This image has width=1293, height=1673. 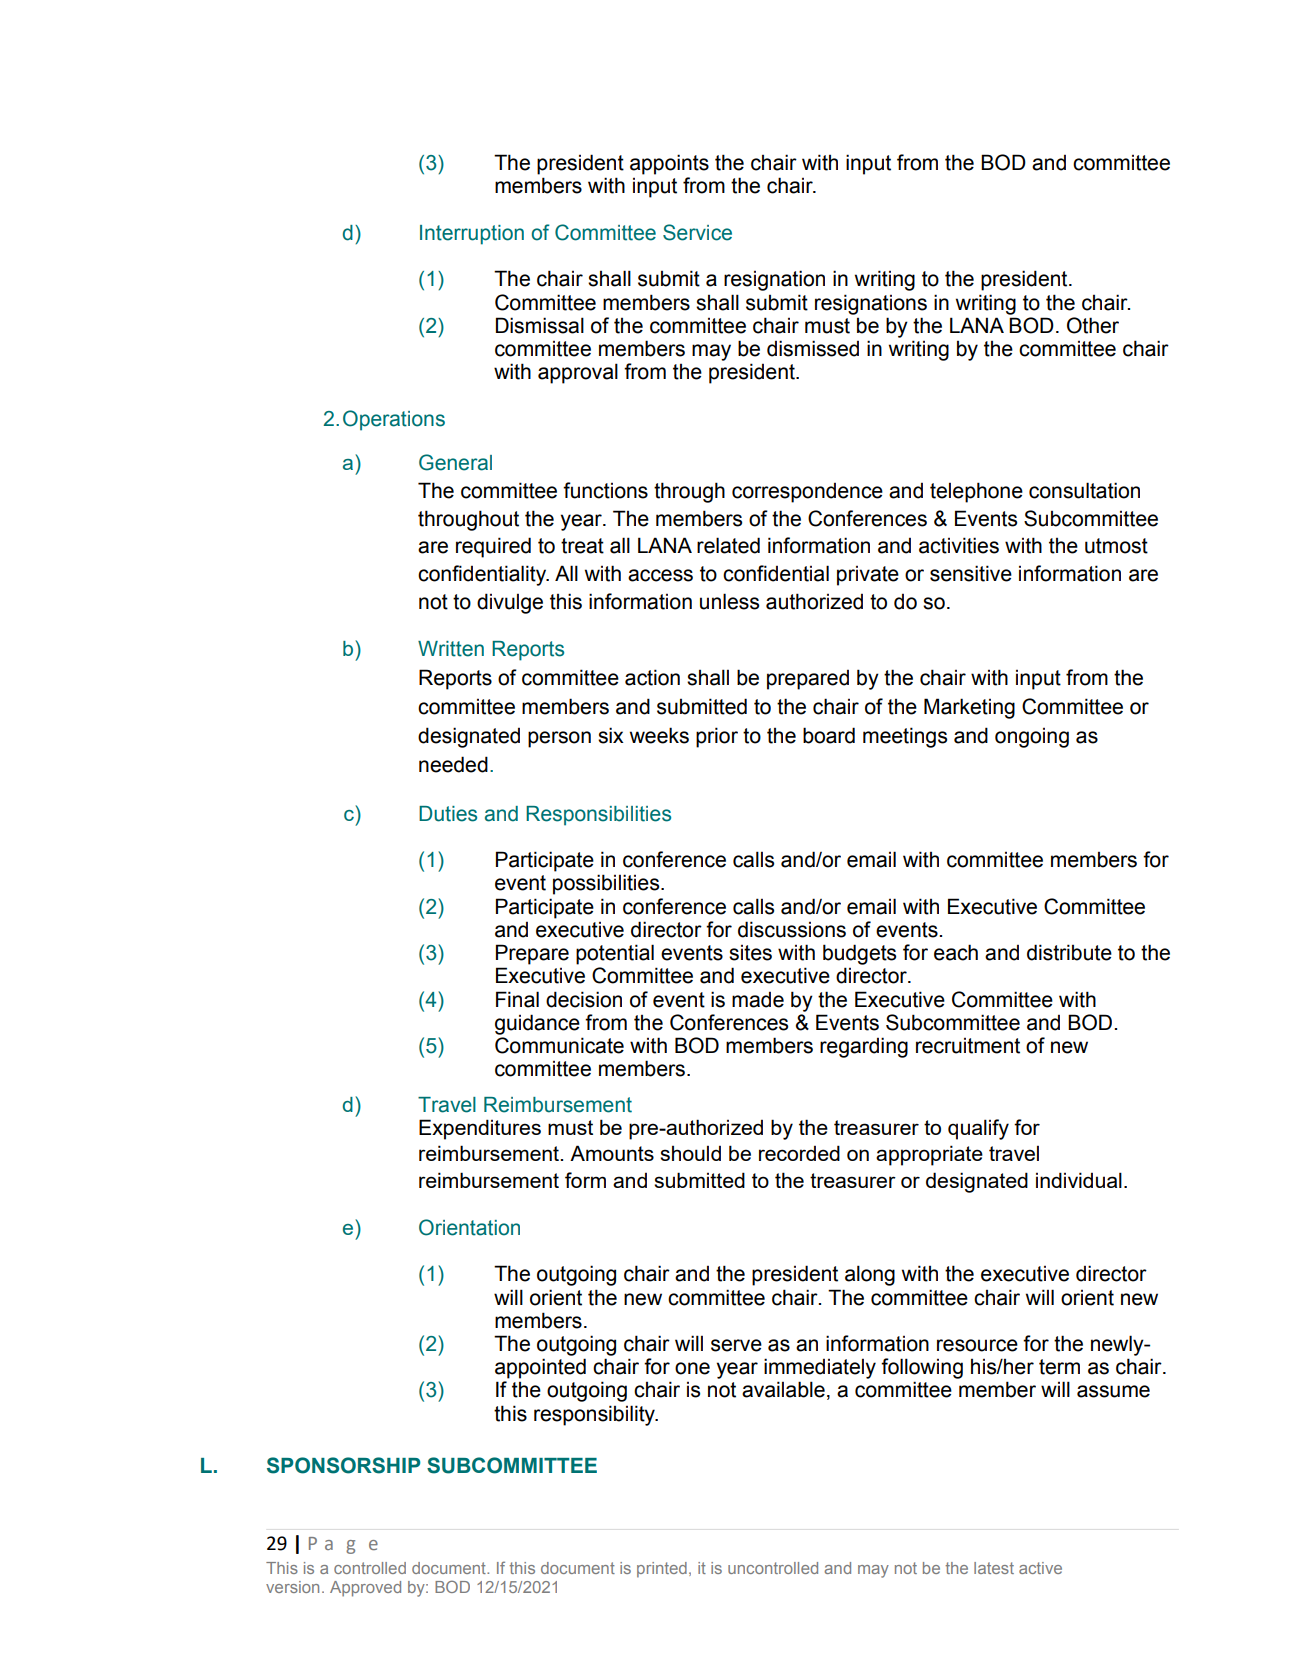 What do you see at coordinates (662, 1570) in the image?
I see `printed` at bounding box center [662, 1570].
